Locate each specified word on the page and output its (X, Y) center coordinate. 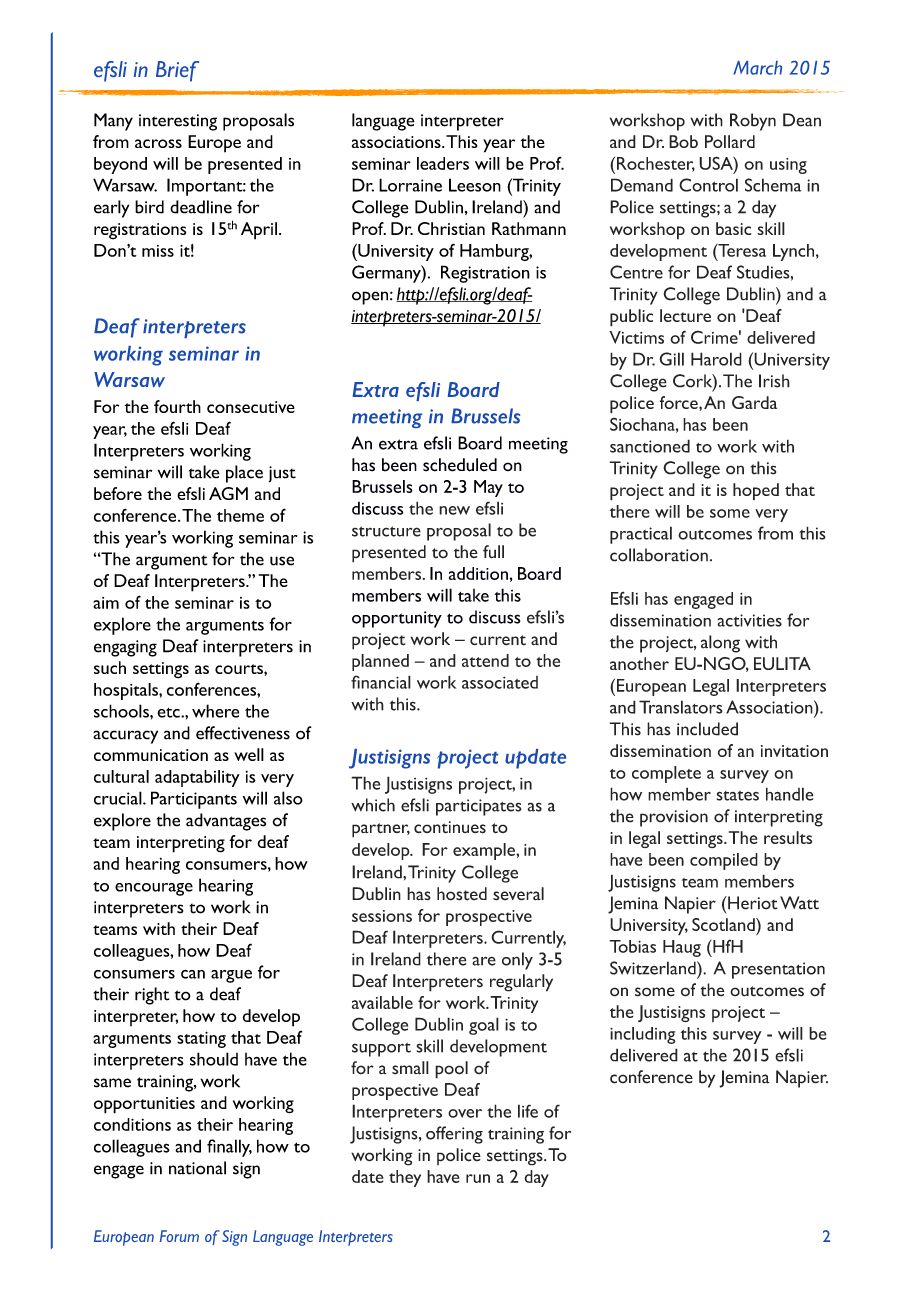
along (720, 644)
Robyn (753, 122)
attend (485, 660)
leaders (443, 163)
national (197, 1168)
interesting (178, 122)
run (478, 1178)
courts (240, 669)
